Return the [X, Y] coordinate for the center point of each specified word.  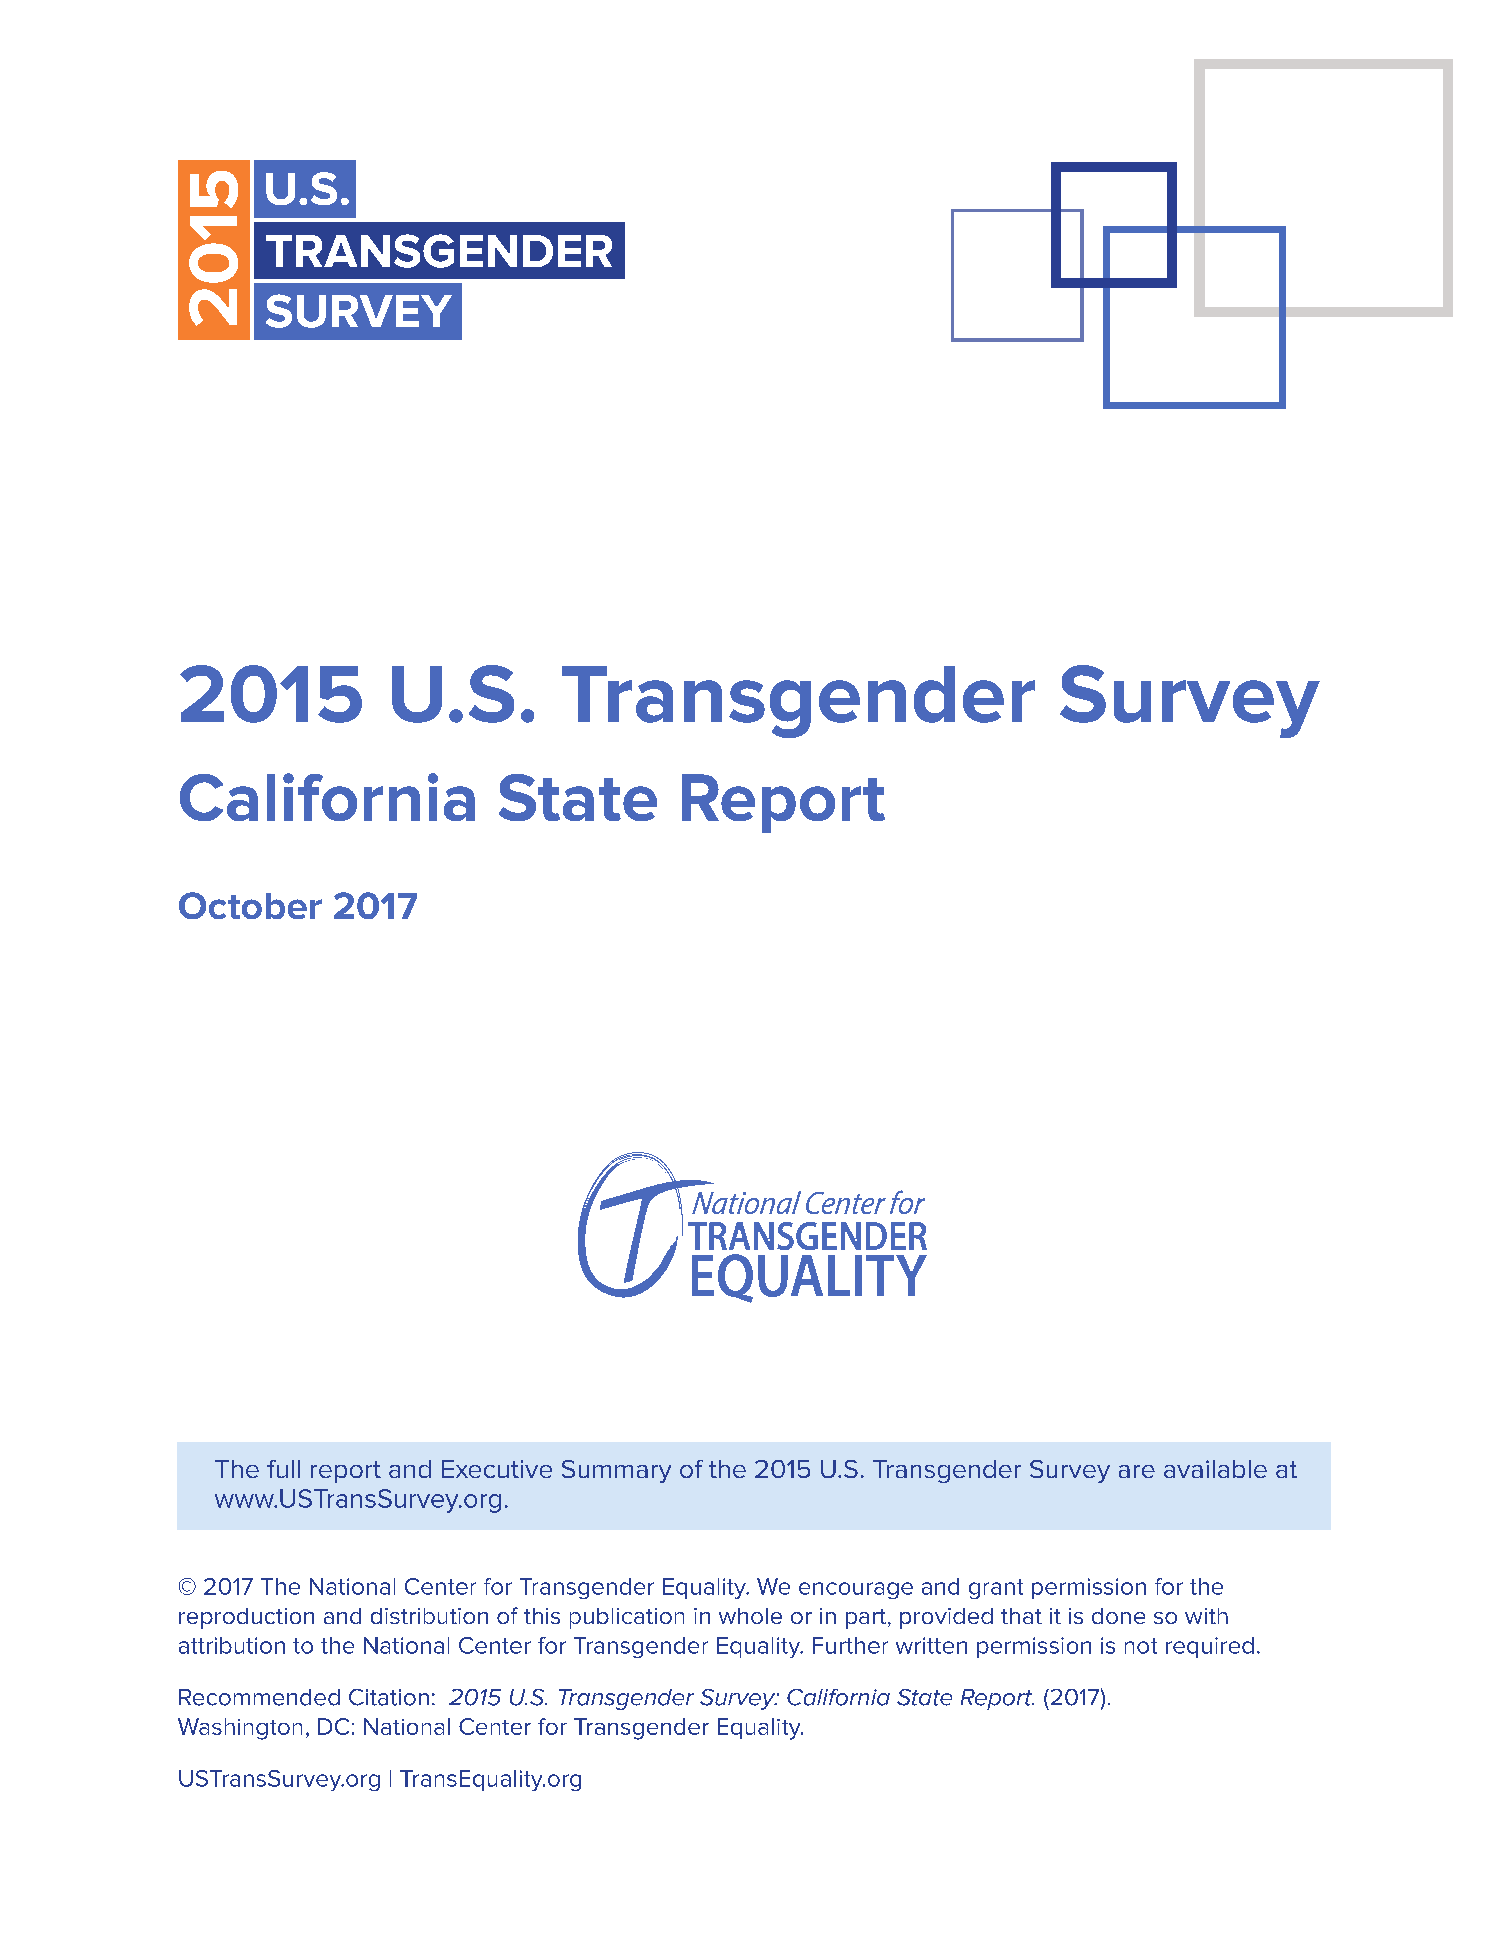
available [1215, 1469]
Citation [389, 1697]
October [250, 905]
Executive [497, 1469]
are [1137, 1471]
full [283, 1469]
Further [850, 1645]
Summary [616, 1471]
